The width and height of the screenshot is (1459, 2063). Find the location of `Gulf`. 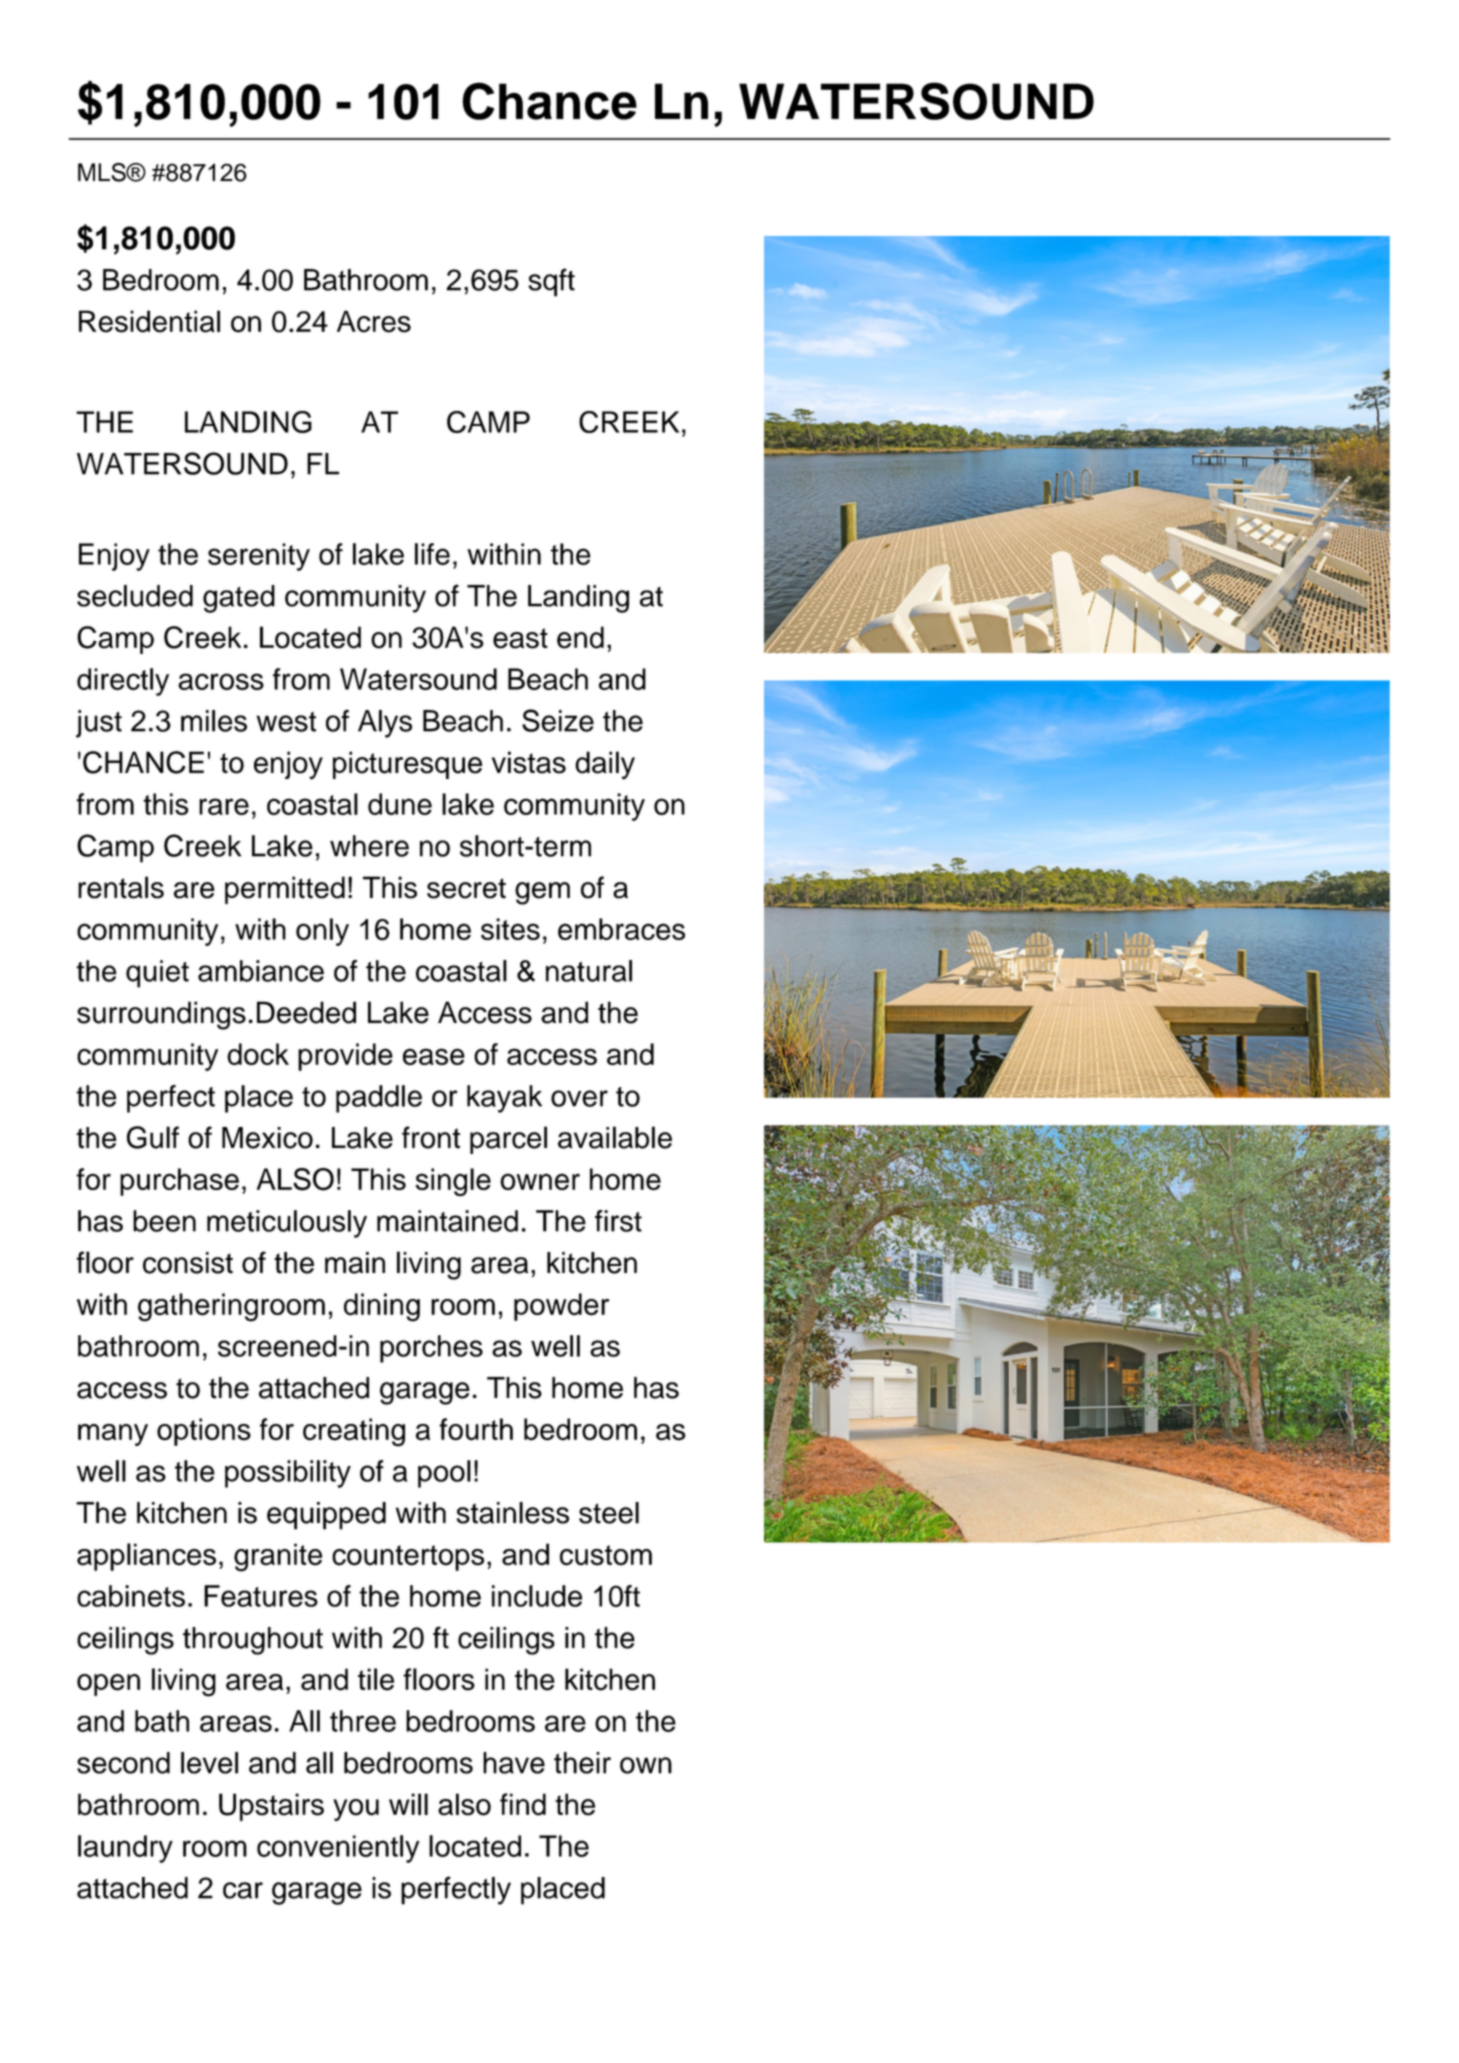

Gulf is located at coordinates (153, 1137).
